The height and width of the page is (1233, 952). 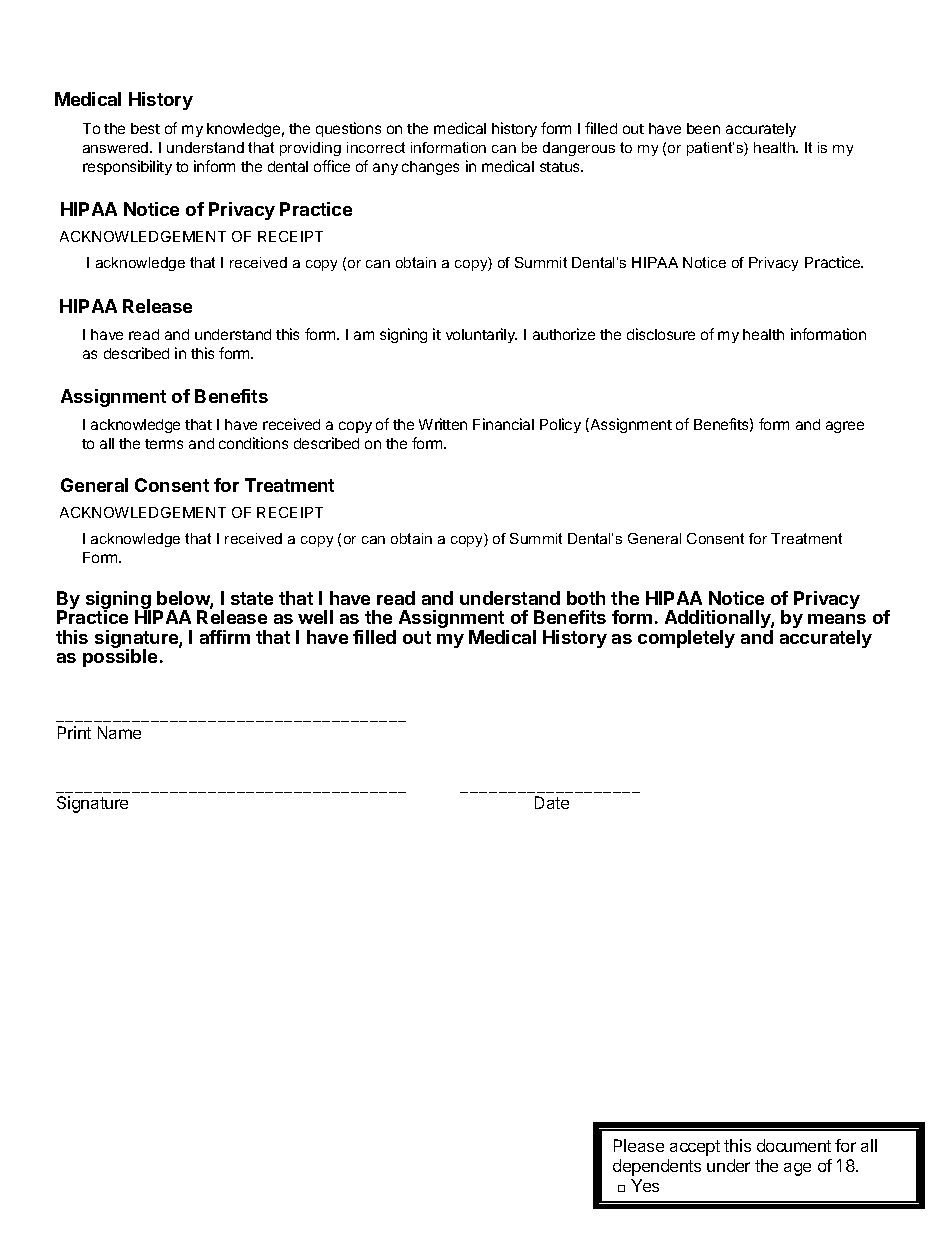 What do you see at coordinates (794, 1145) in the page?
I see `document` at bounding box center [794, 1145].
